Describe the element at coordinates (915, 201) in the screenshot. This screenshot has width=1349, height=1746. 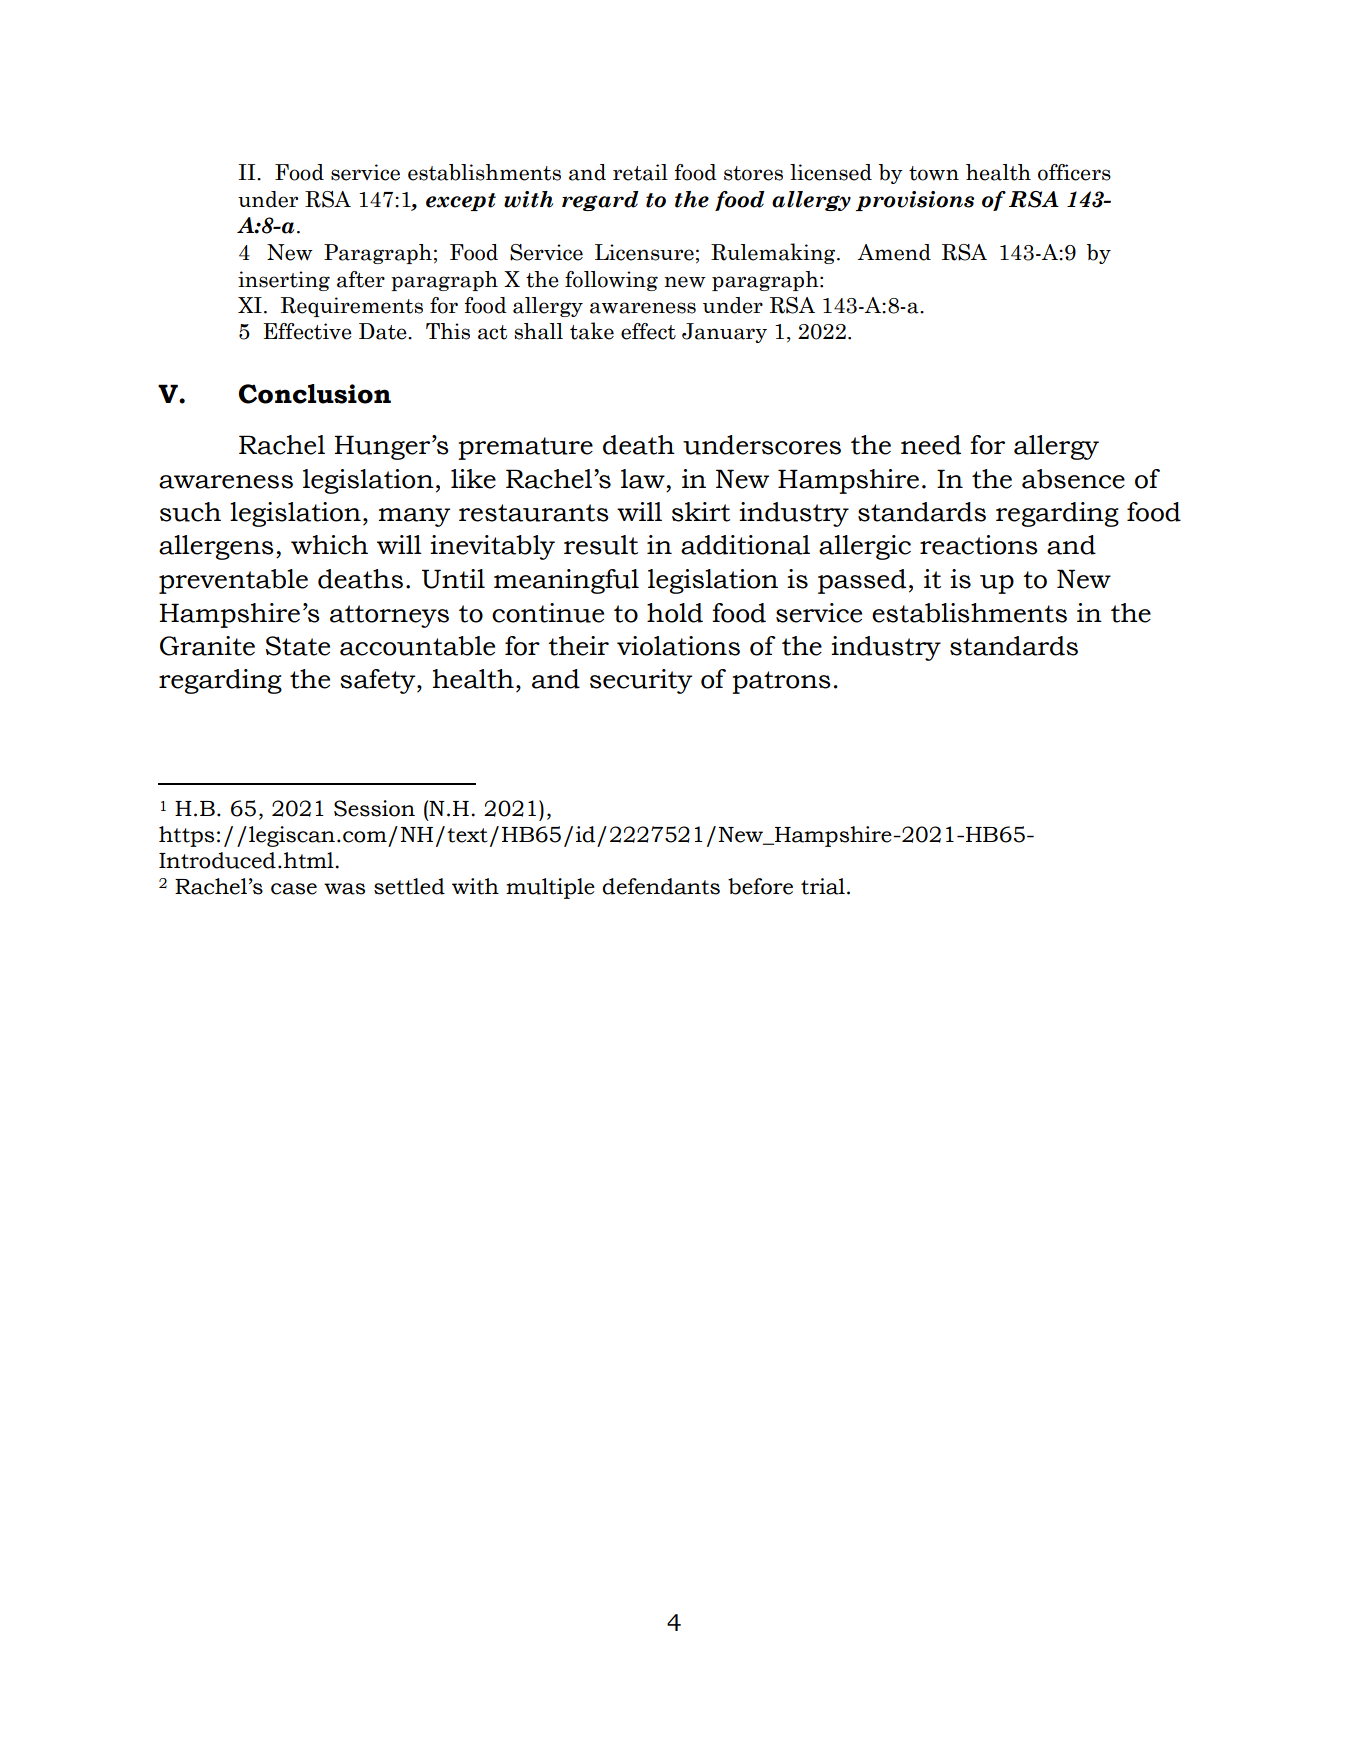
I see `provisions` at that location.
